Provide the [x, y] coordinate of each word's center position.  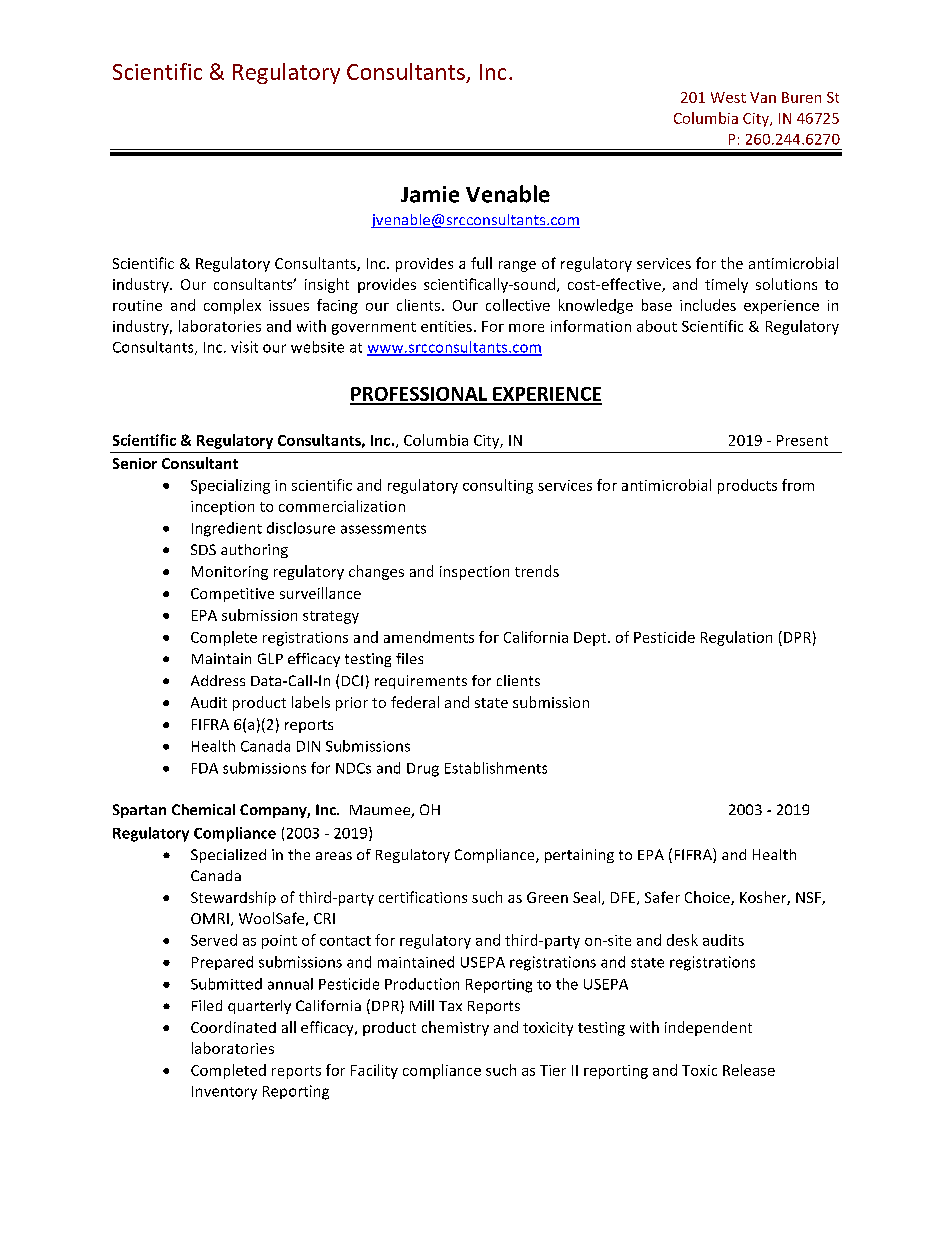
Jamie [430, 194]
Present [802, 440]
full [481, 263]
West [728, 97]
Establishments [496, 768]
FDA [205, 768]
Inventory [224, 1093]
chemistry [455, 1028]
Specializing [230, 486]
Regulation [736, 638]
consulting [498, 486]
